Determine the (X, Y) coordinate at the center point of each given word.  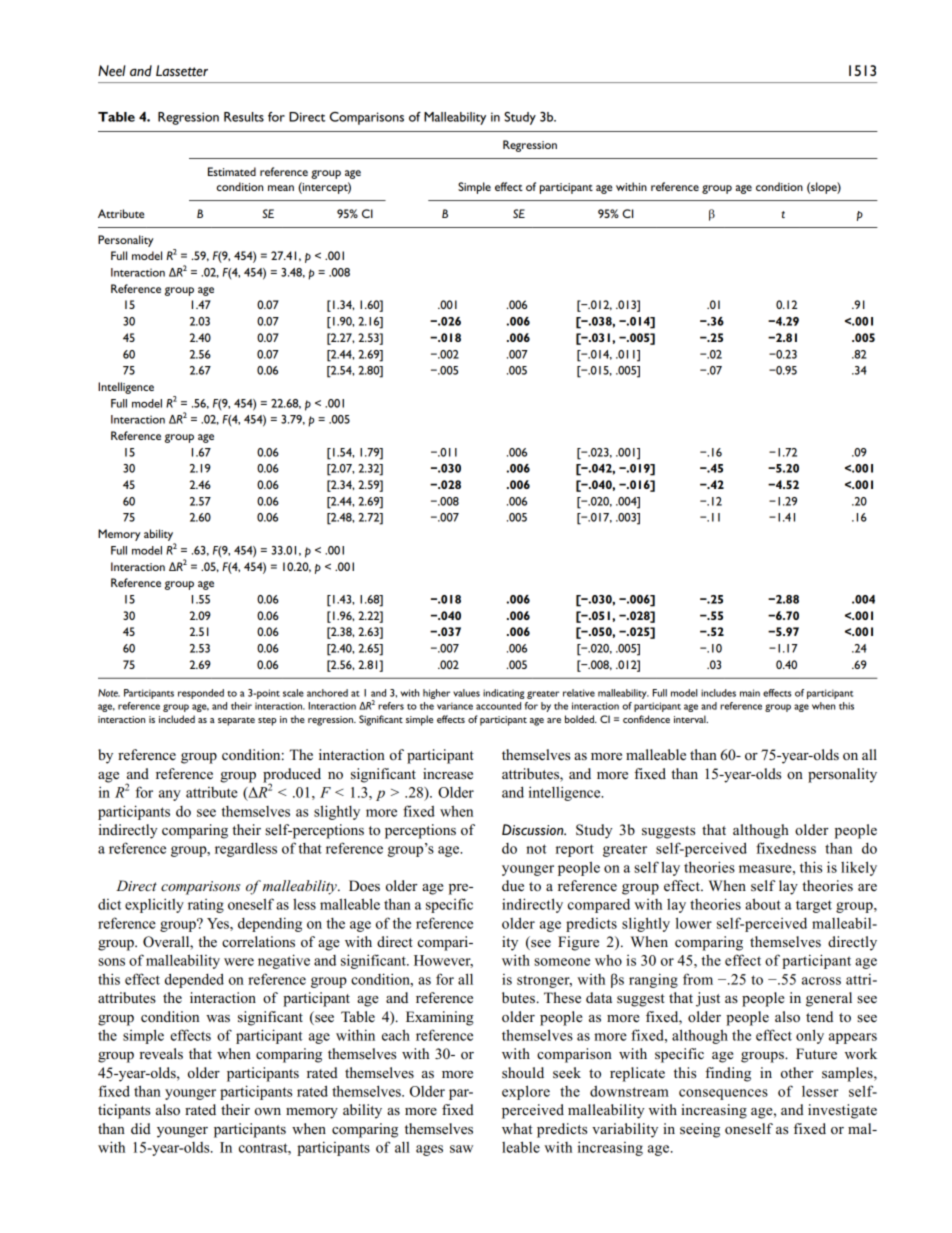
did (141, 1128)
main (750, 693)
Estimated (232, 171)
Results (244, 117)
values (466, 693)
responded (201, 694)
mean (281, 188)
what (517, 1128)
